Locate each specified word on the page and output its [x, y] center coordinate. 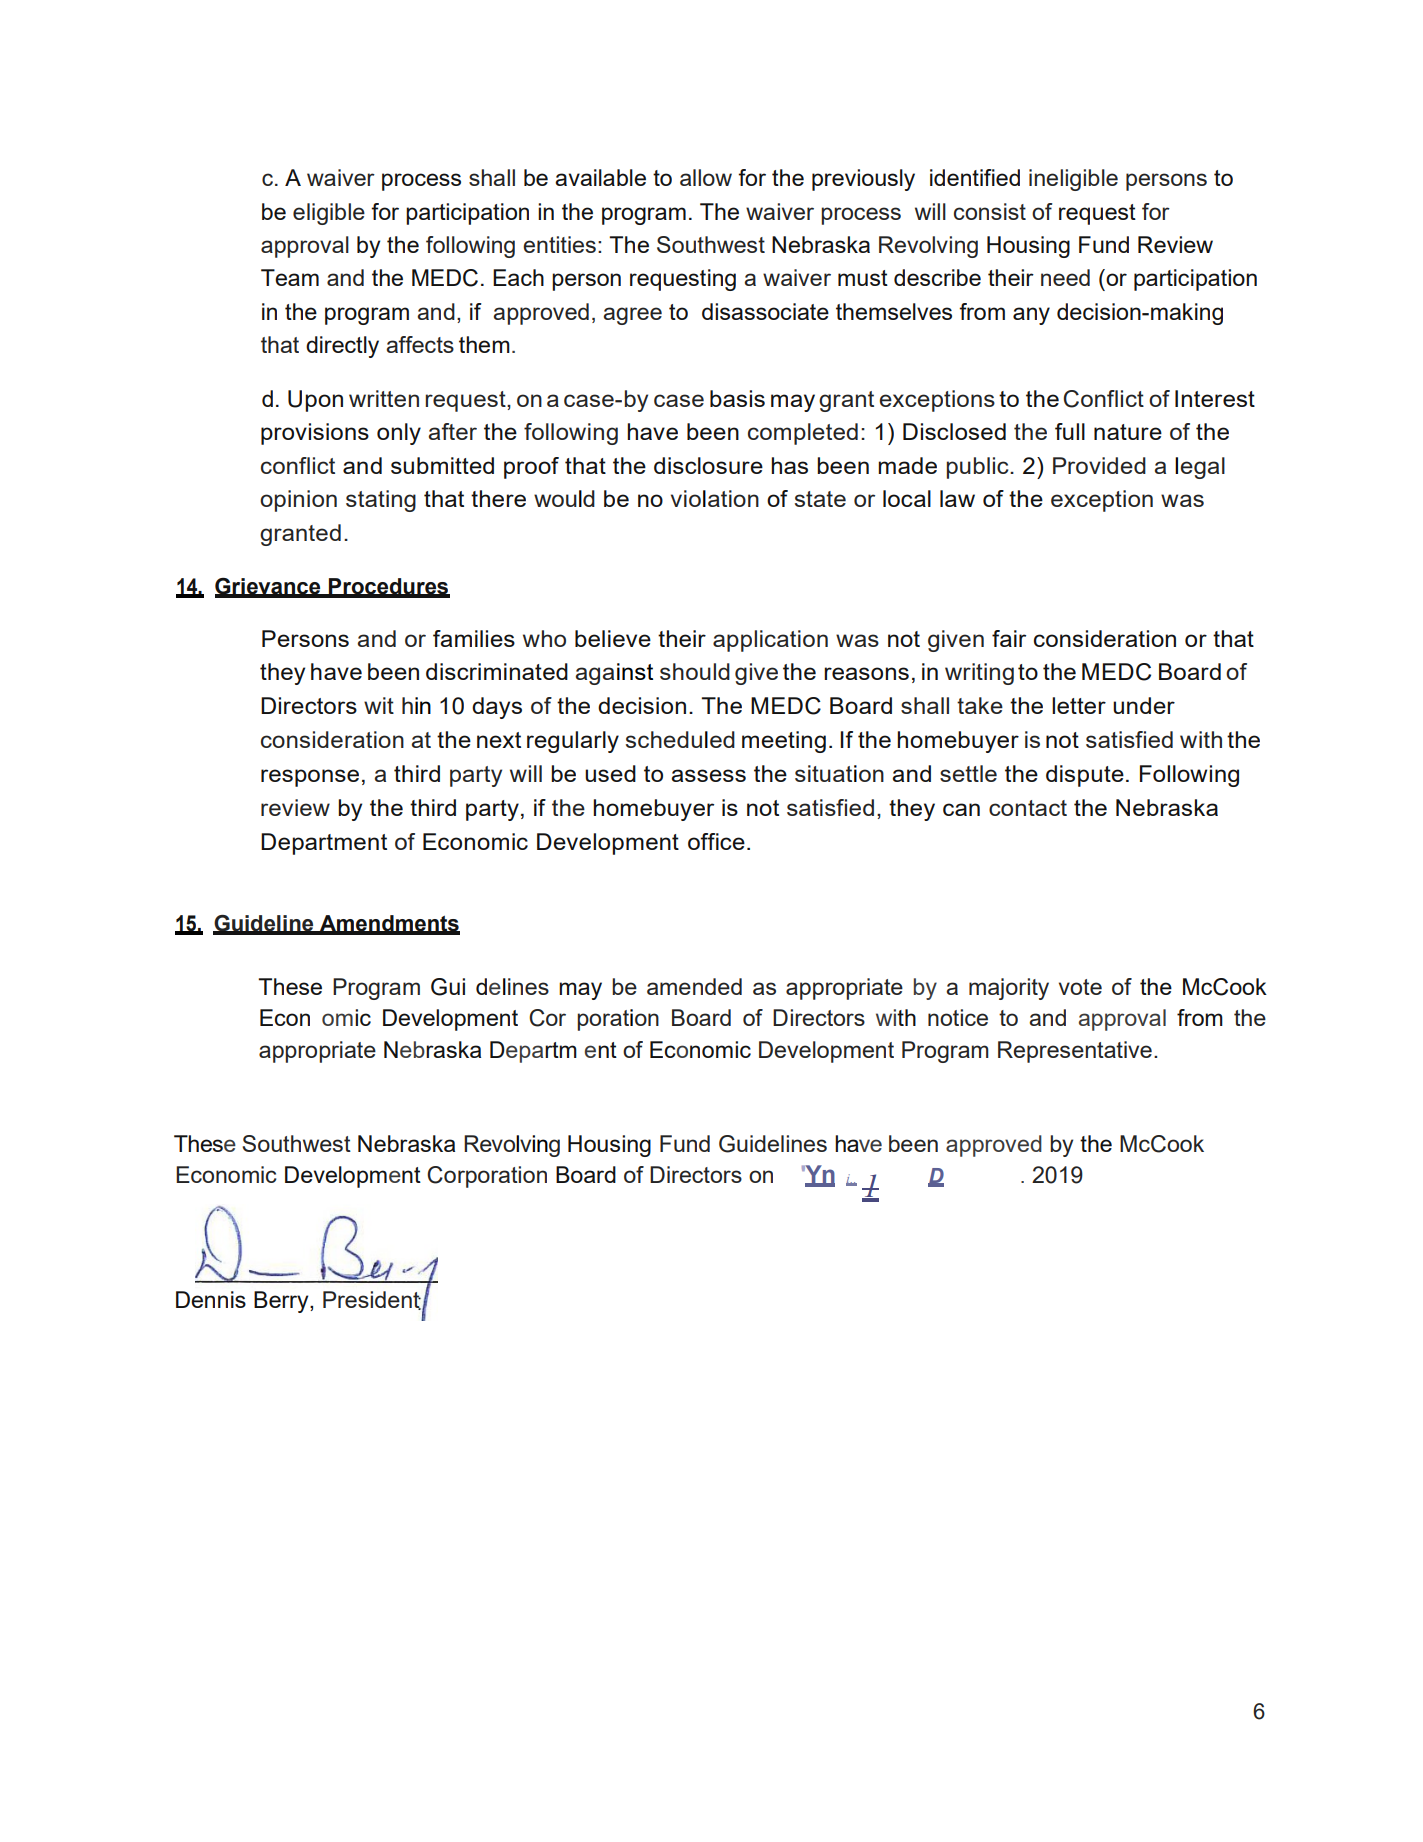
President [372, 1300]
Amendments [389, 924]
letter [1079, 705]
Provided [1099, 465]
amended [694, 986]
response [310, 778]
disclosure [708, 465]
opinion [298, 501]
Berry [282, 1302]
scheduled [680, 739]
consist [990, 211]
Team [290, 277]
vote [1080, 987]
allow [706, 177]
